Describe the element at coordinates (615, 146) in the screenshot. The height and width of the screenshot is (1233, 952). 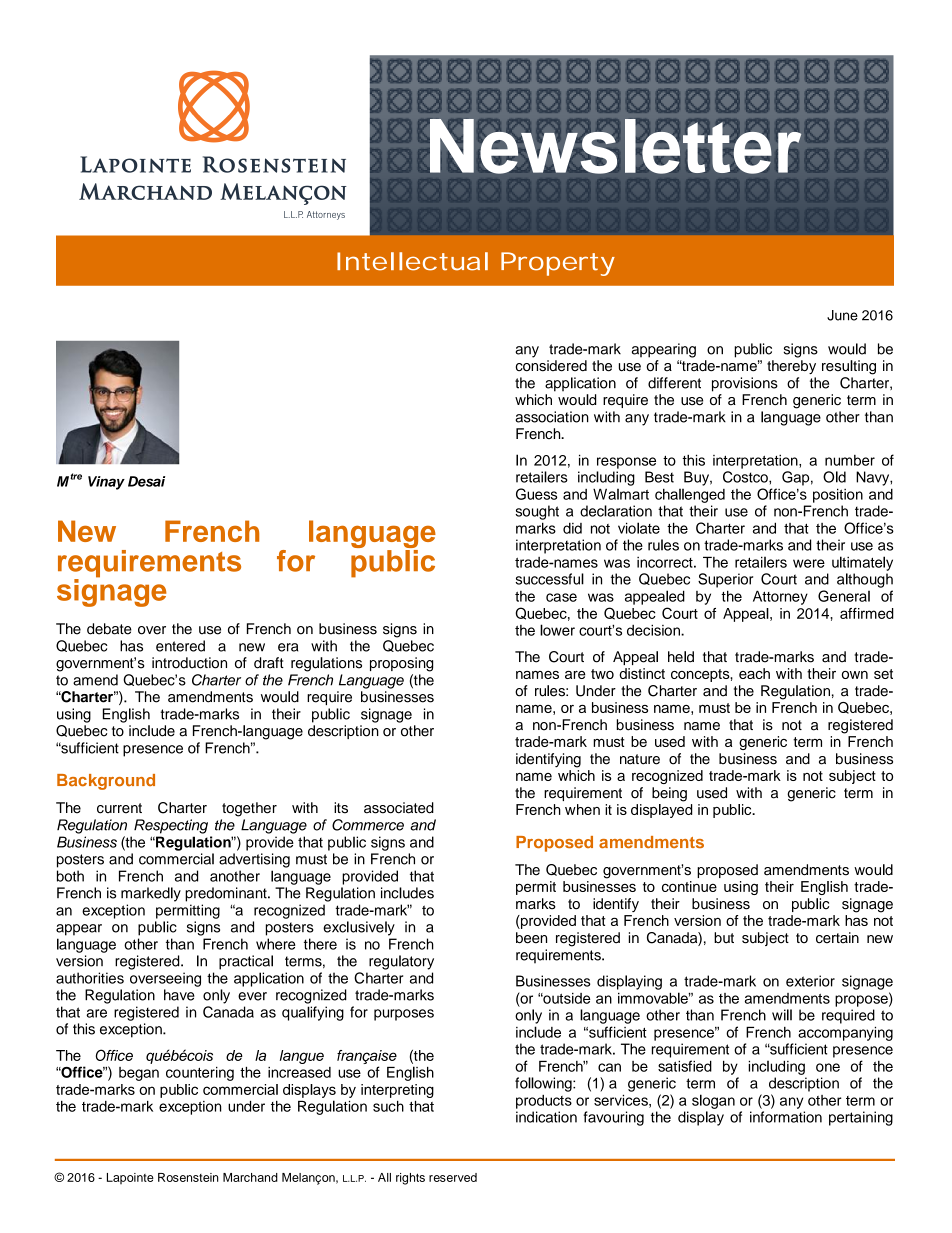
I see `Newsletter` at that location.
